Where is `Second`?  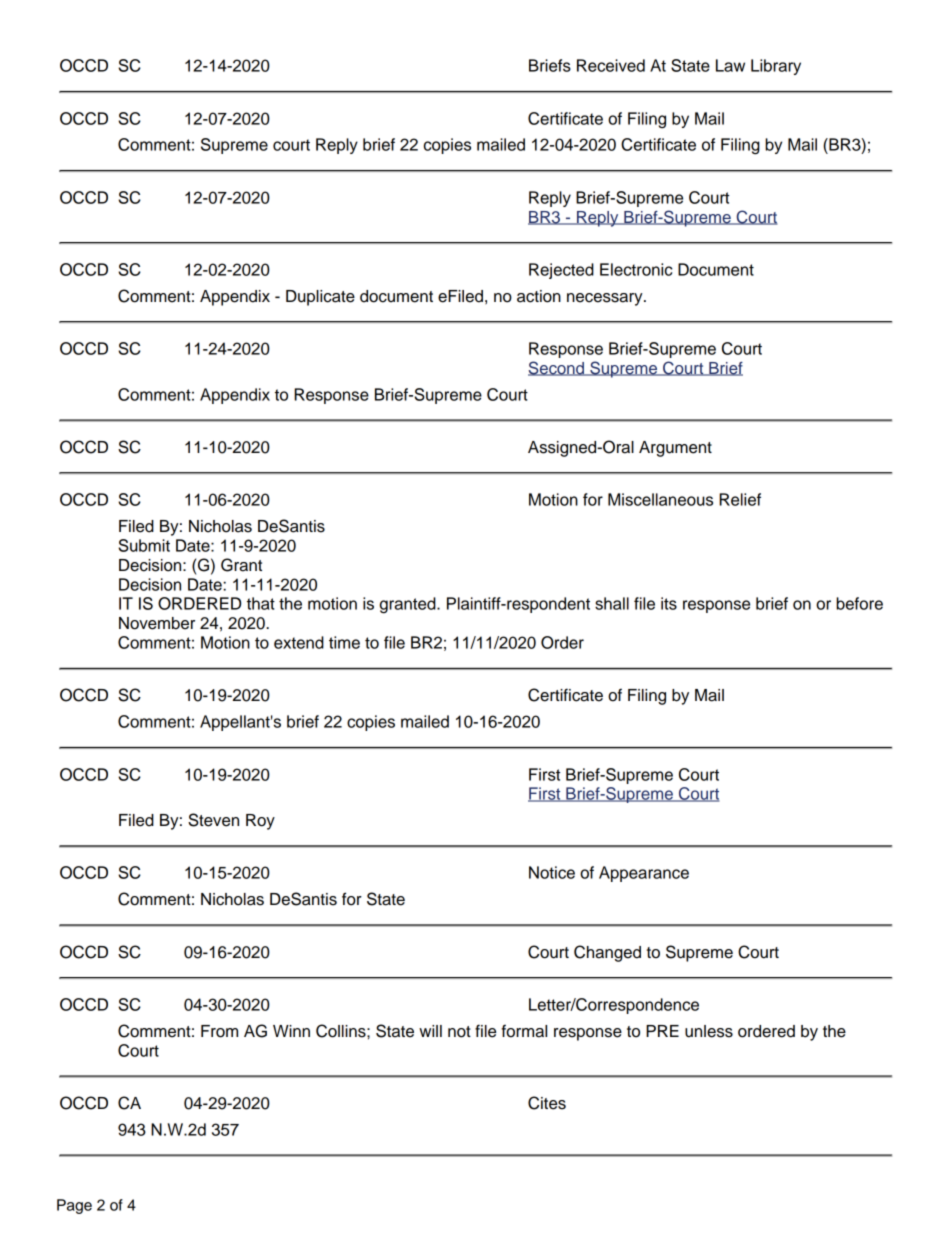 Second is located at coordinates (557, 368).
